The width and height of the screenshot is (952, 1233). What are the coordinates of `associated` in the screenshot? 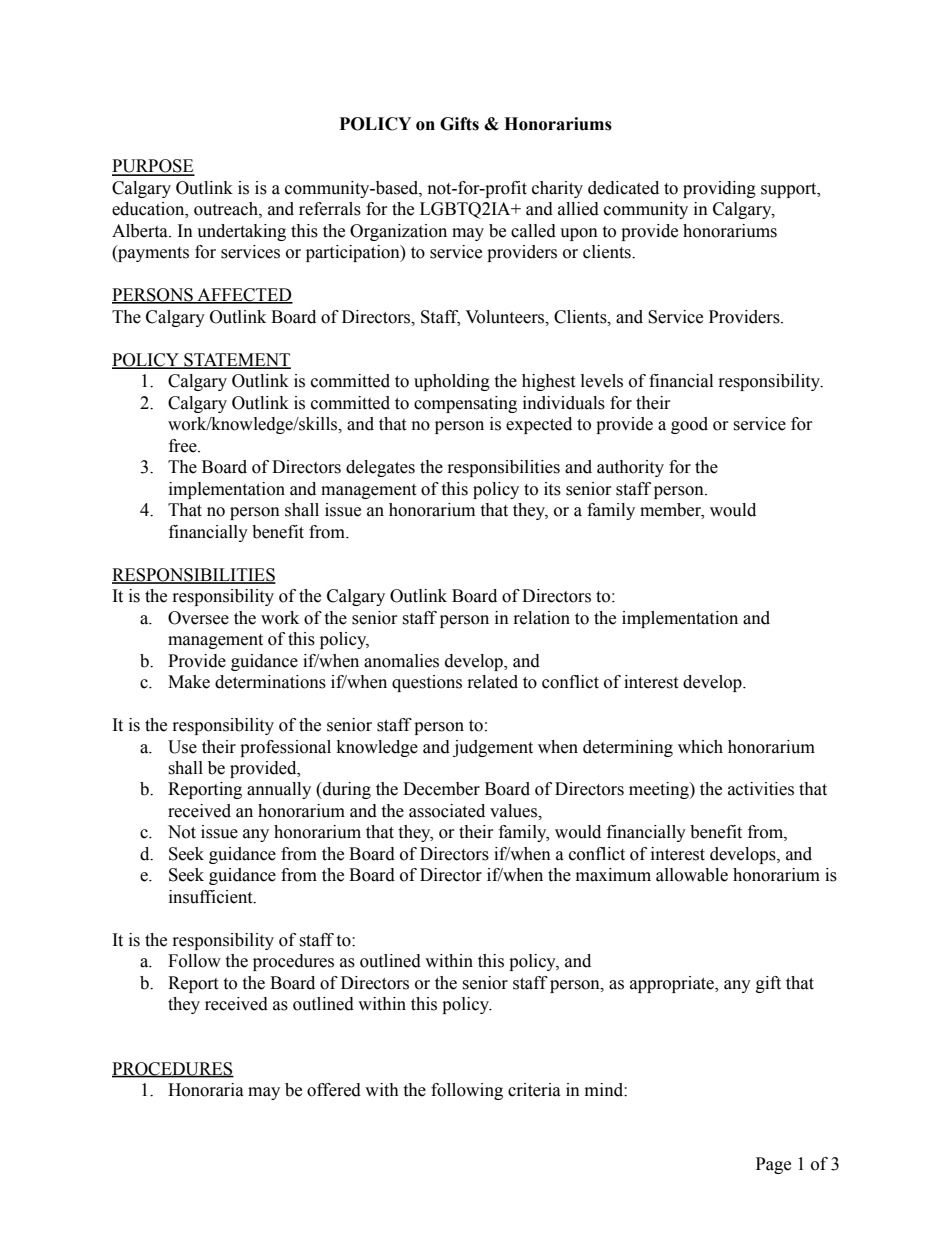 It's located at (447, 811).
